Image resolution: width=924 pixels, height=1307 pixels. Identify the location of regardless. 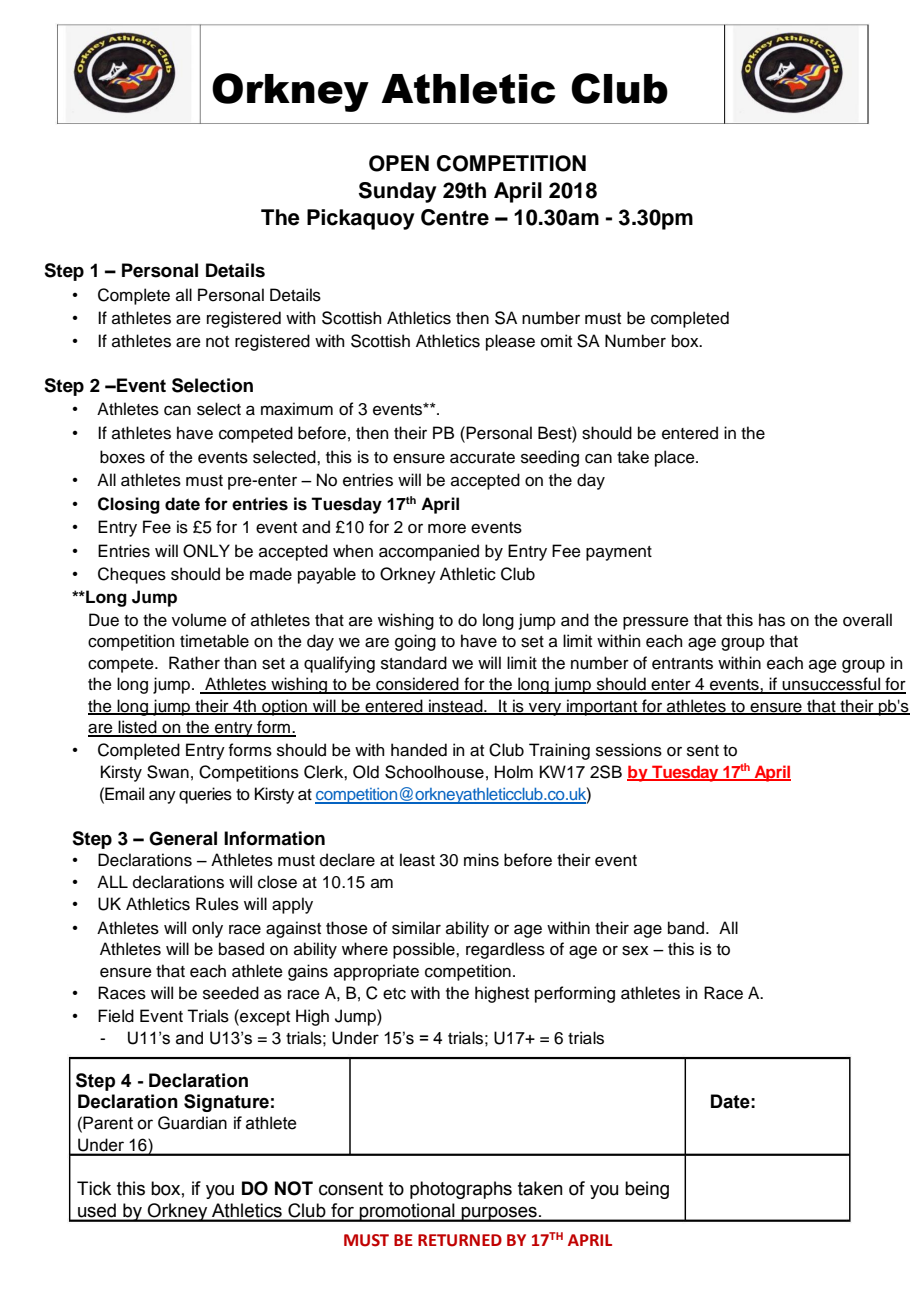
(505, 950).
